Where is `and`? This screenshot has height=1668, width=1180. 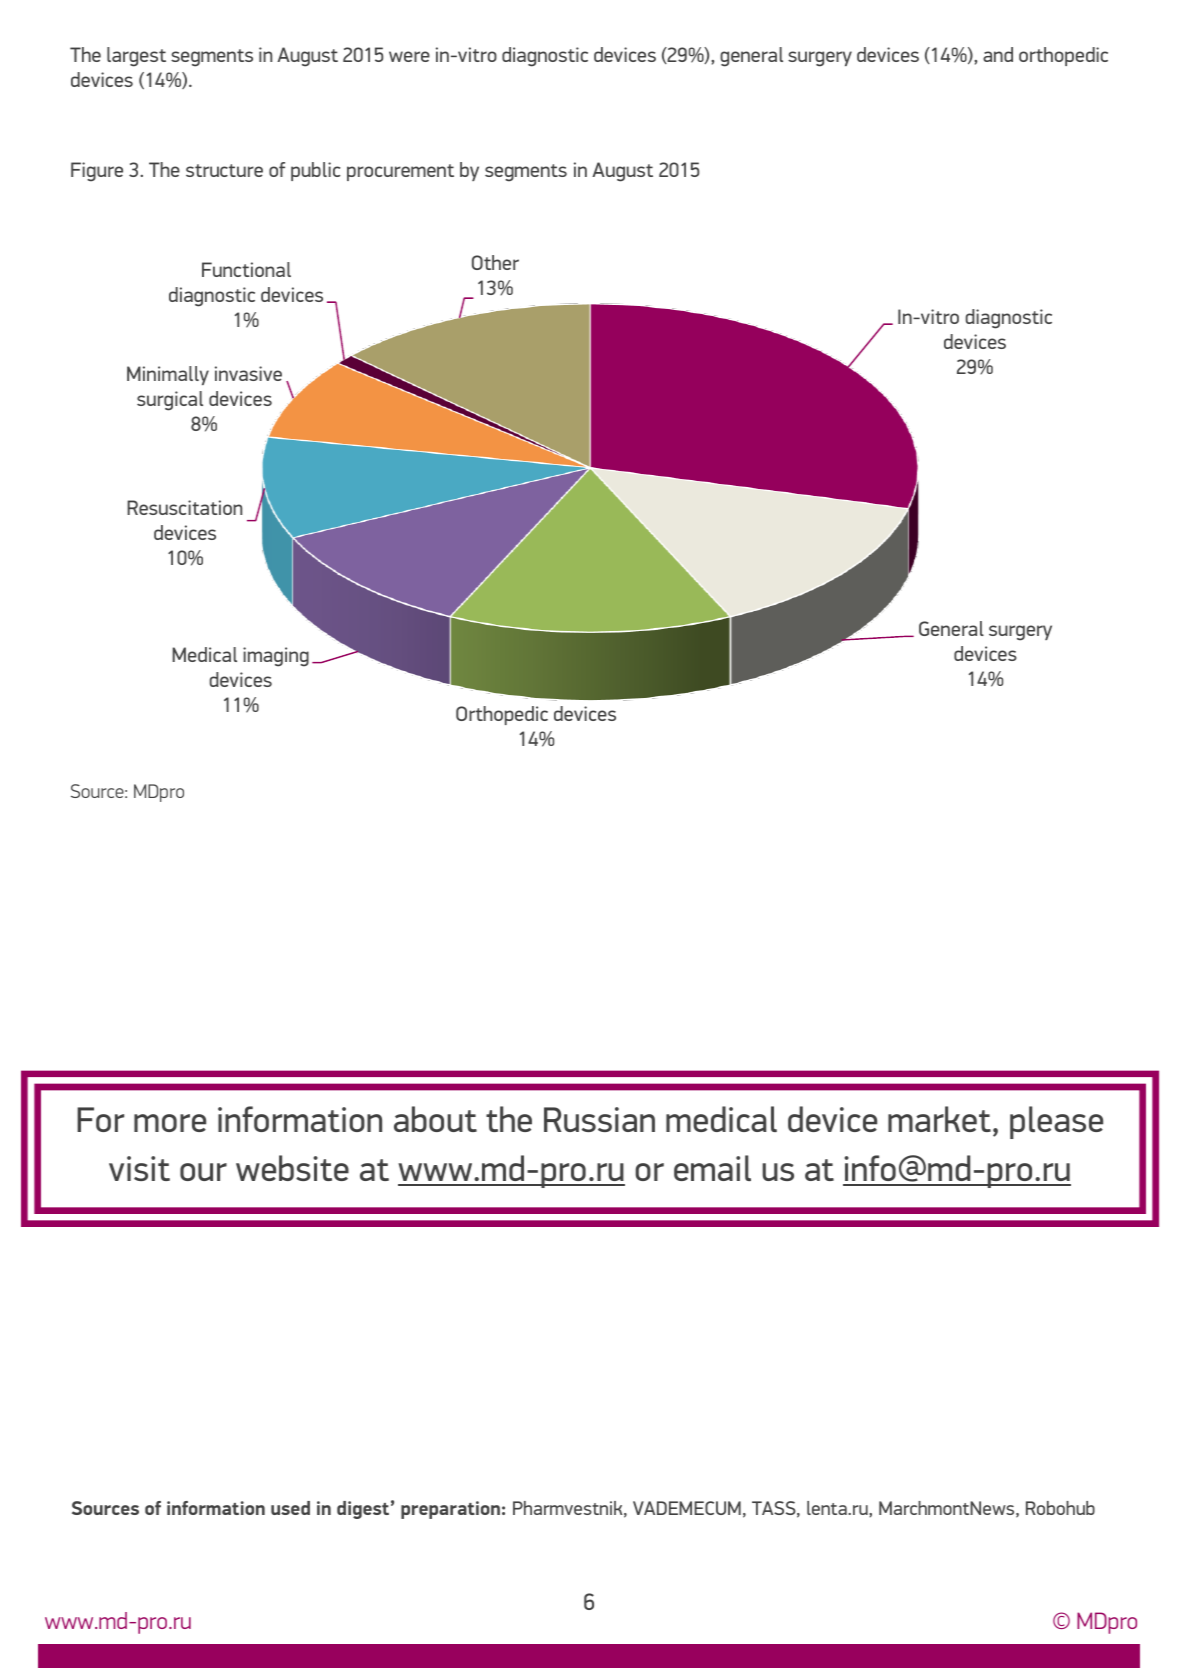
and is located at coordinates (998, 54).
